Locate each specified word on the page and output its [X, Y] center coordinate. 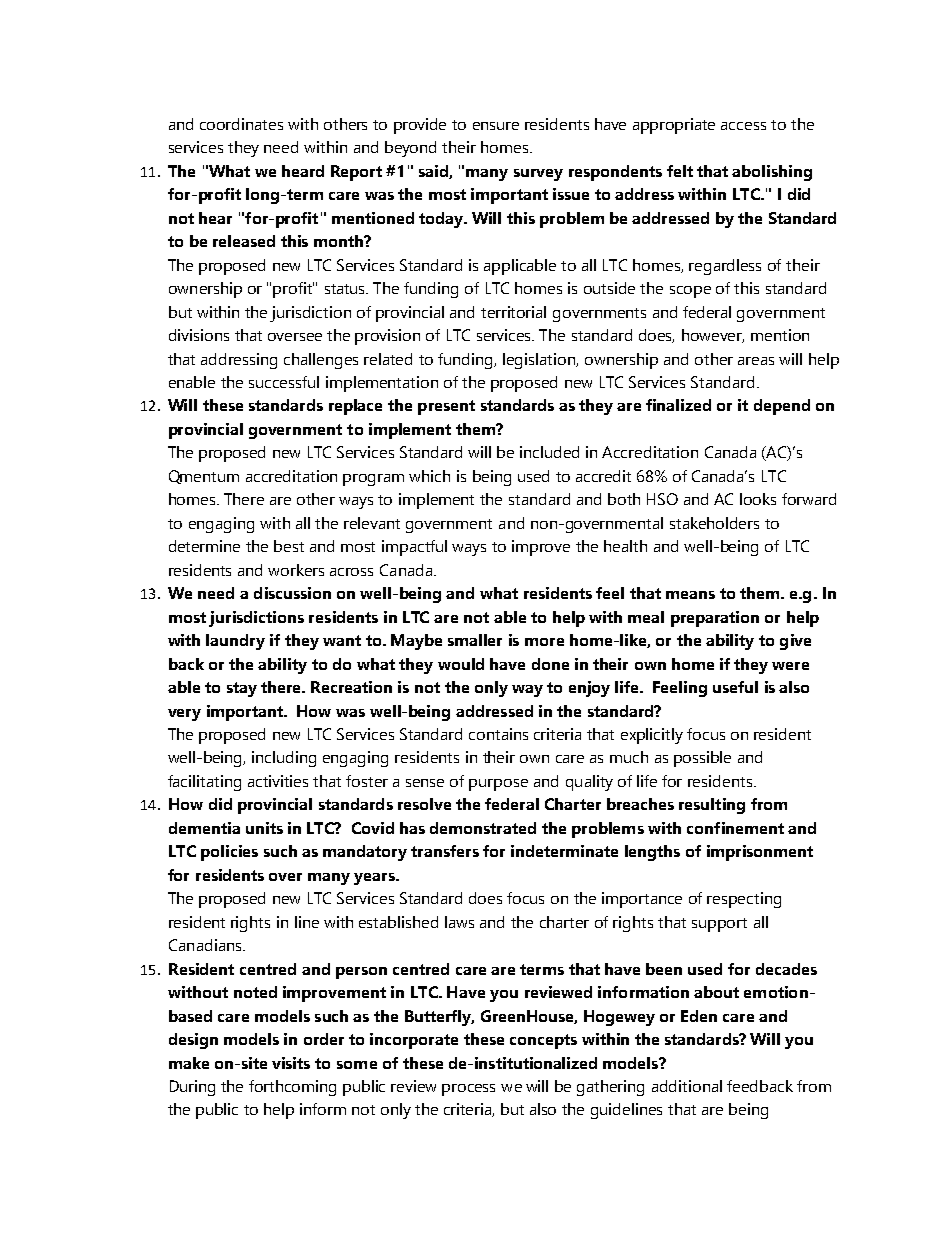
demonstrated [483, 828]
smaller [475, 640]
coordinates [241, 124]
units [264, 828]
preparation [715, 619]
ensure [496, 126]
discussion [292, 593]
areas [756, 361]
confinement [735, 828]
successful [284, 382]
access [743, 126]
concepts [543, 1041]
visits [291, 1063]
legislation [540, 361]
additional [687, 1086]
